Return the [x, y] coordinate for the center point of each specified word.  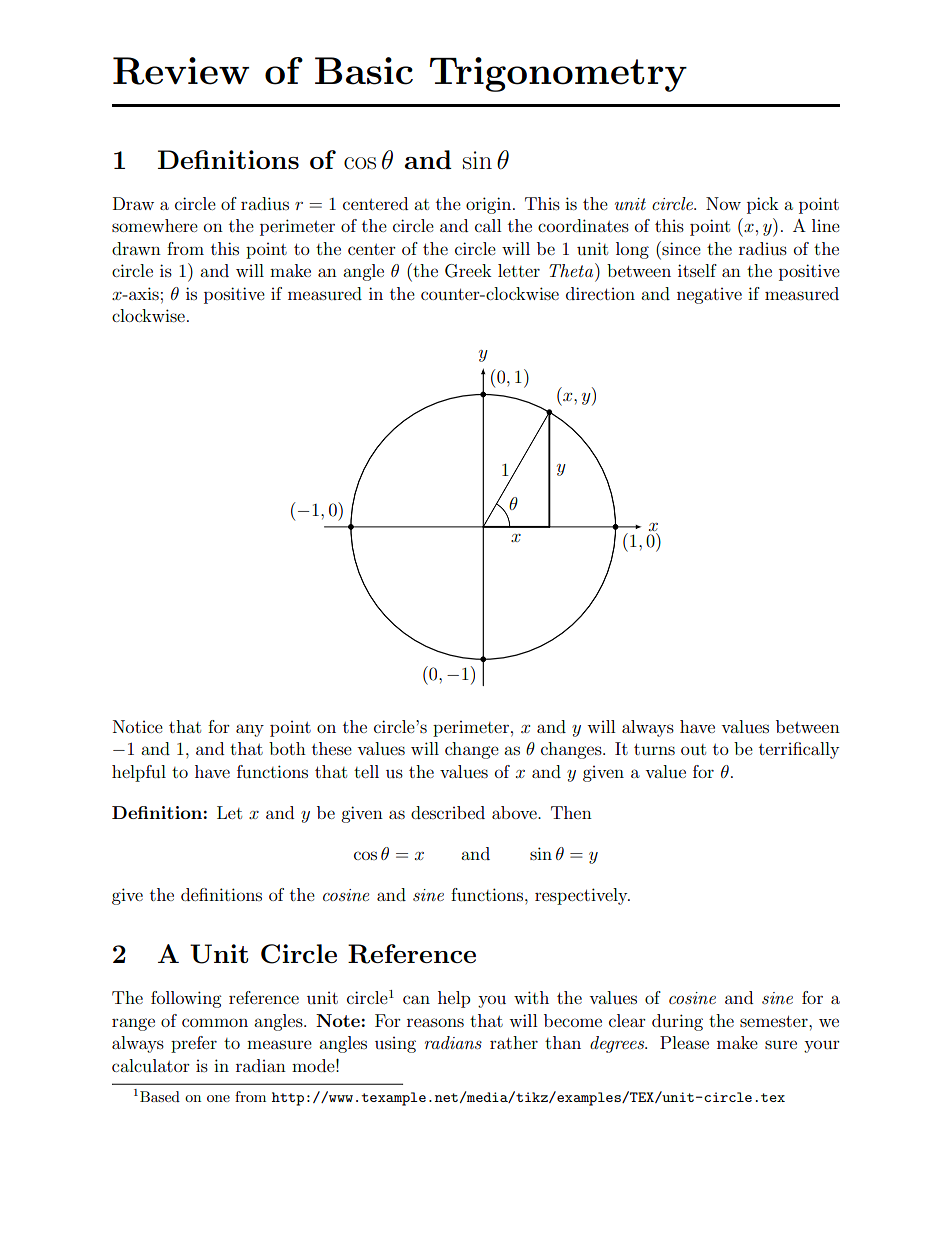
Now [723, 203]
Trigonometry [558, 74]
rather [514, 1042]
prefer [194, 1044]
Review [181, 71]
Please [684, 1042]
